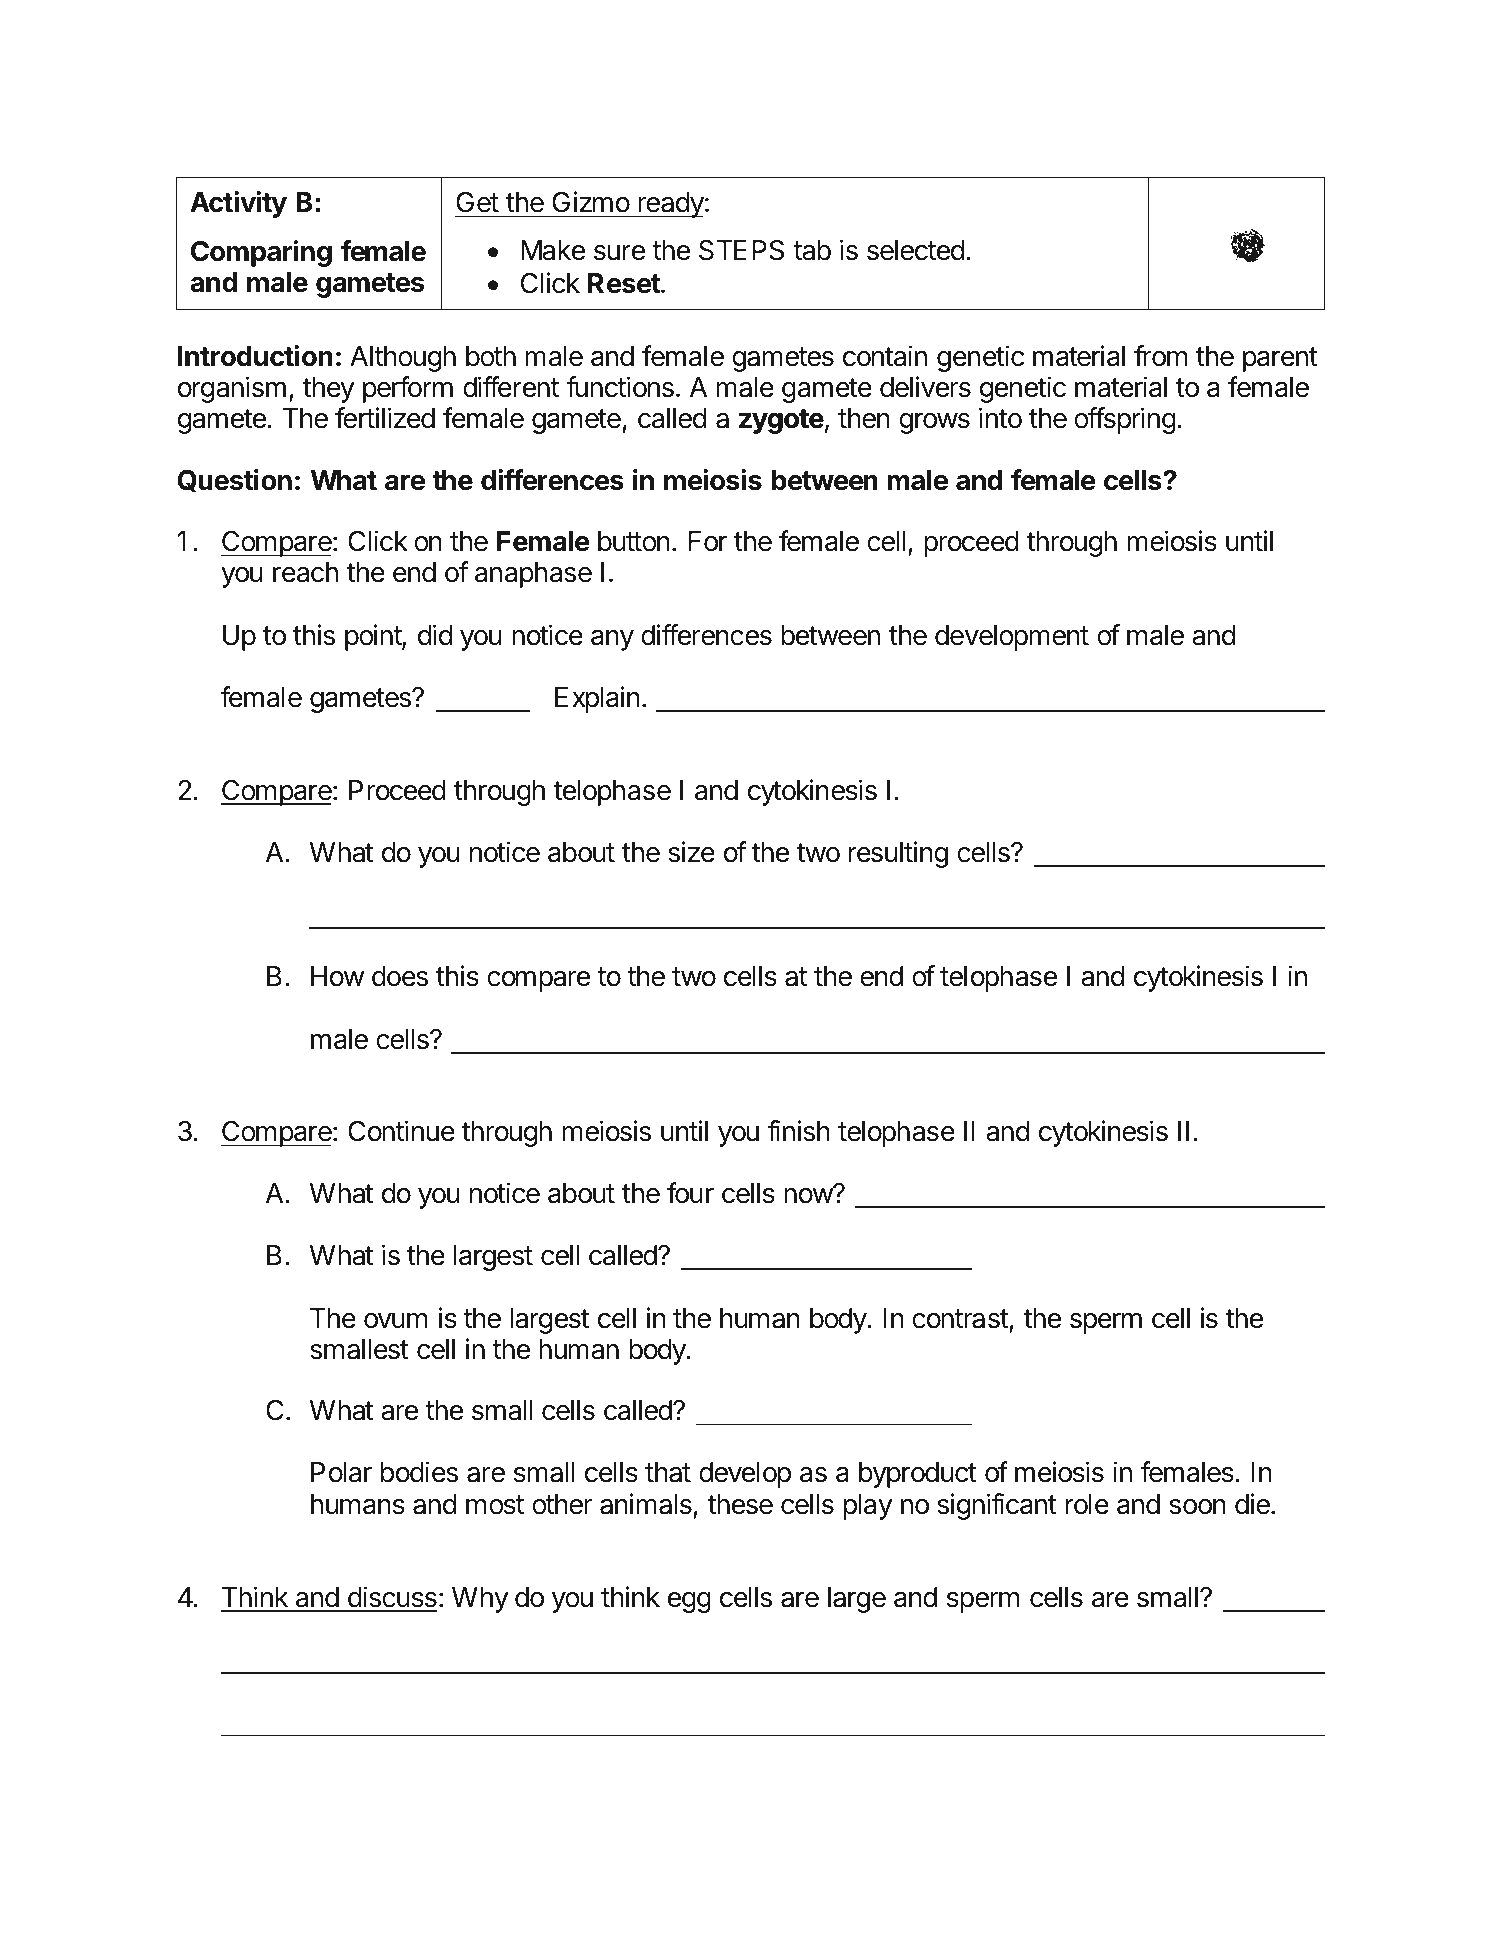  I want to click on resulting, so click(898, 854).
